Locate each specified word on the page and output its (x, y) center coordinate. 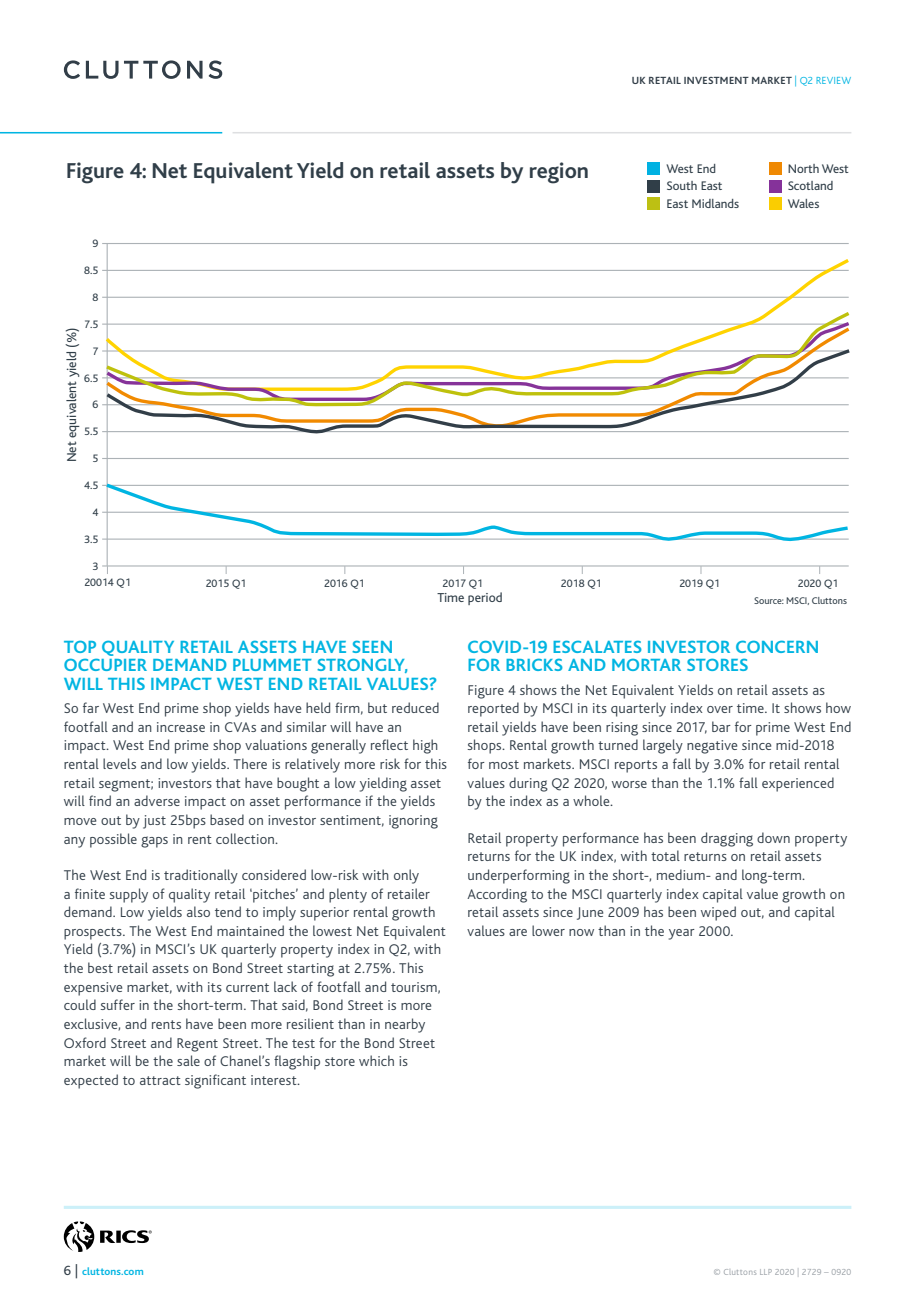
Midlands (715, 203)
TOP (80, 647)
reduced (415, 707)
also (198, 911)
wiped (718, 913)
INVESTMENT (716, 80)
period (485, 598)
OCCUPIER (105, 664)
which (376, 1060)
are (518, 932)
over (720, 709)
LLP (766, 1272)
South (682, 185)
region (559, 173)
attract (160, 1080)
